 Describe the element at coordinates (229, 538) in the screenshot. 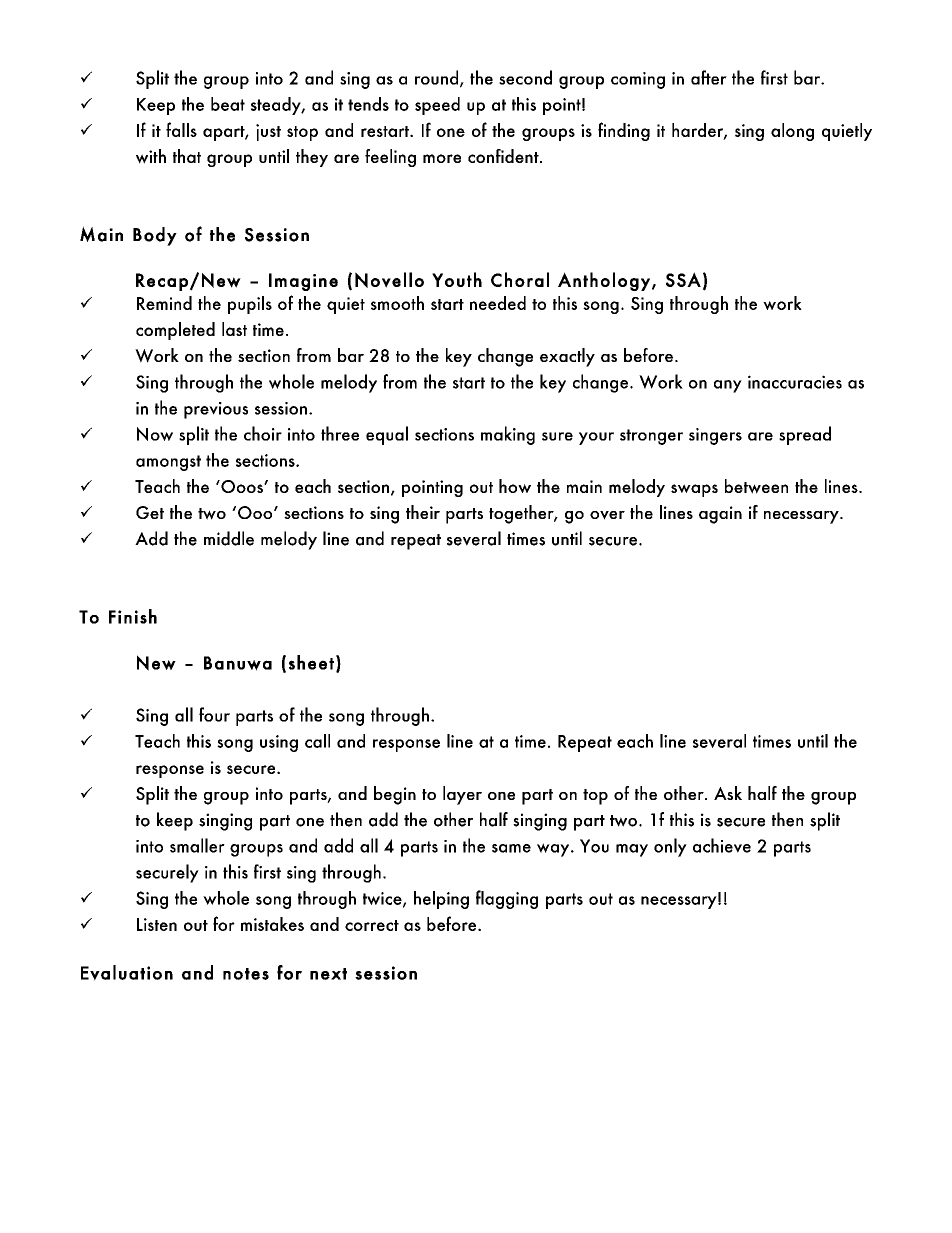

I see `middle` at that location.
